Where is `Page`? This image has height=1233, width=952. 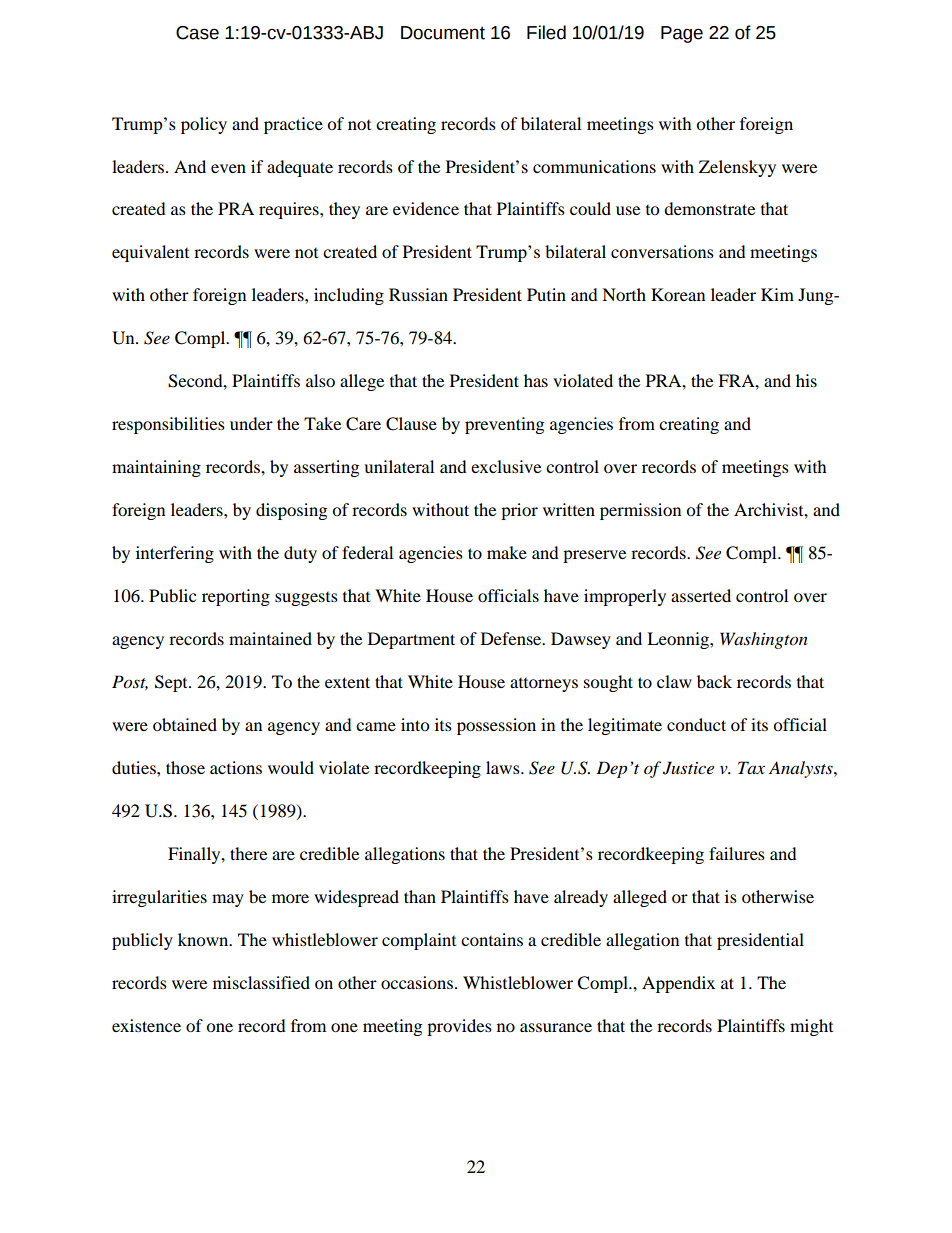
Page is located at coordinates (682, 34).
